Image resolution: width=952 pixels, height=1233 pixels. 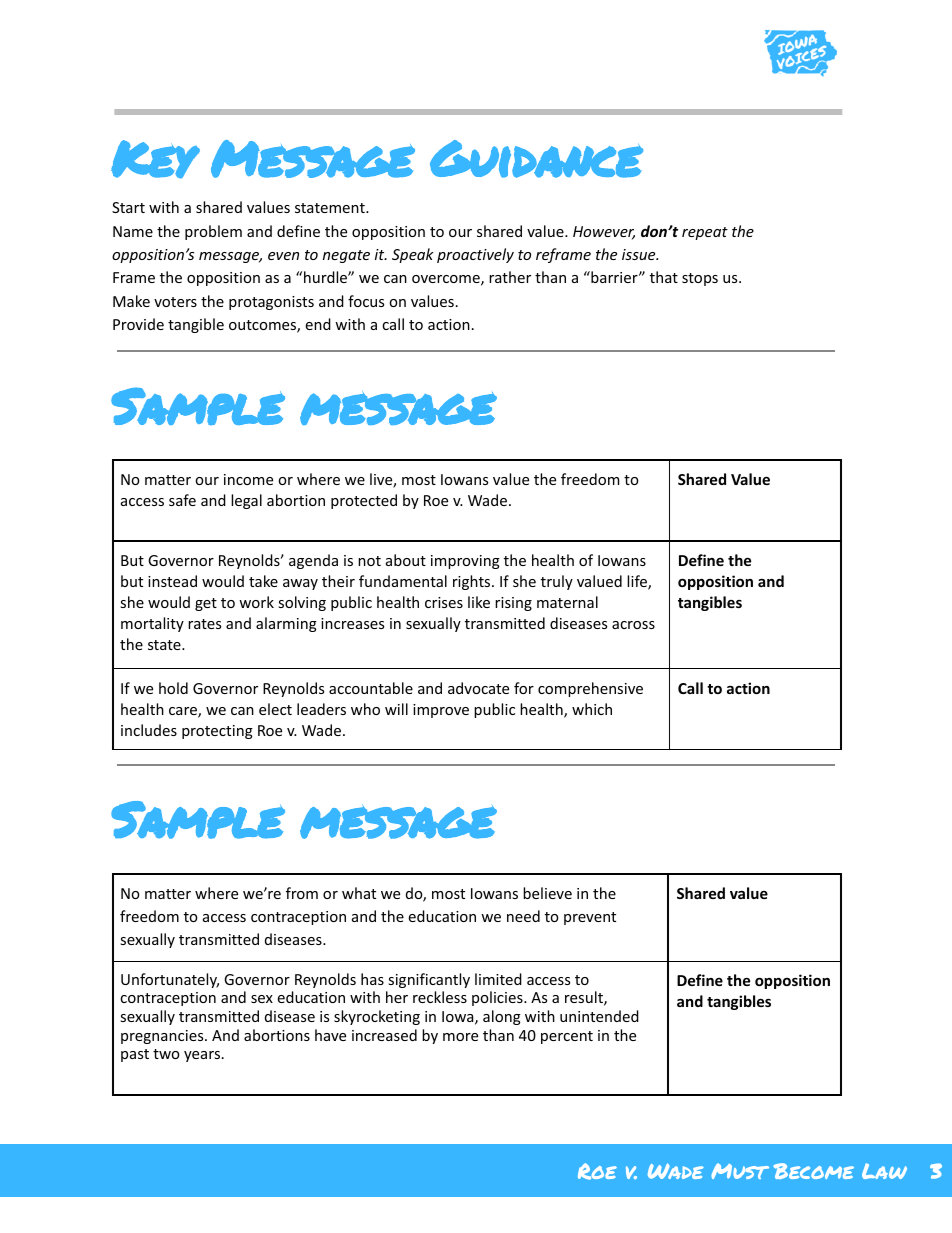 What do you see at coordinates (202, 1056) in the screenshot?
I see `years` at bounding box center [202, 1056].
